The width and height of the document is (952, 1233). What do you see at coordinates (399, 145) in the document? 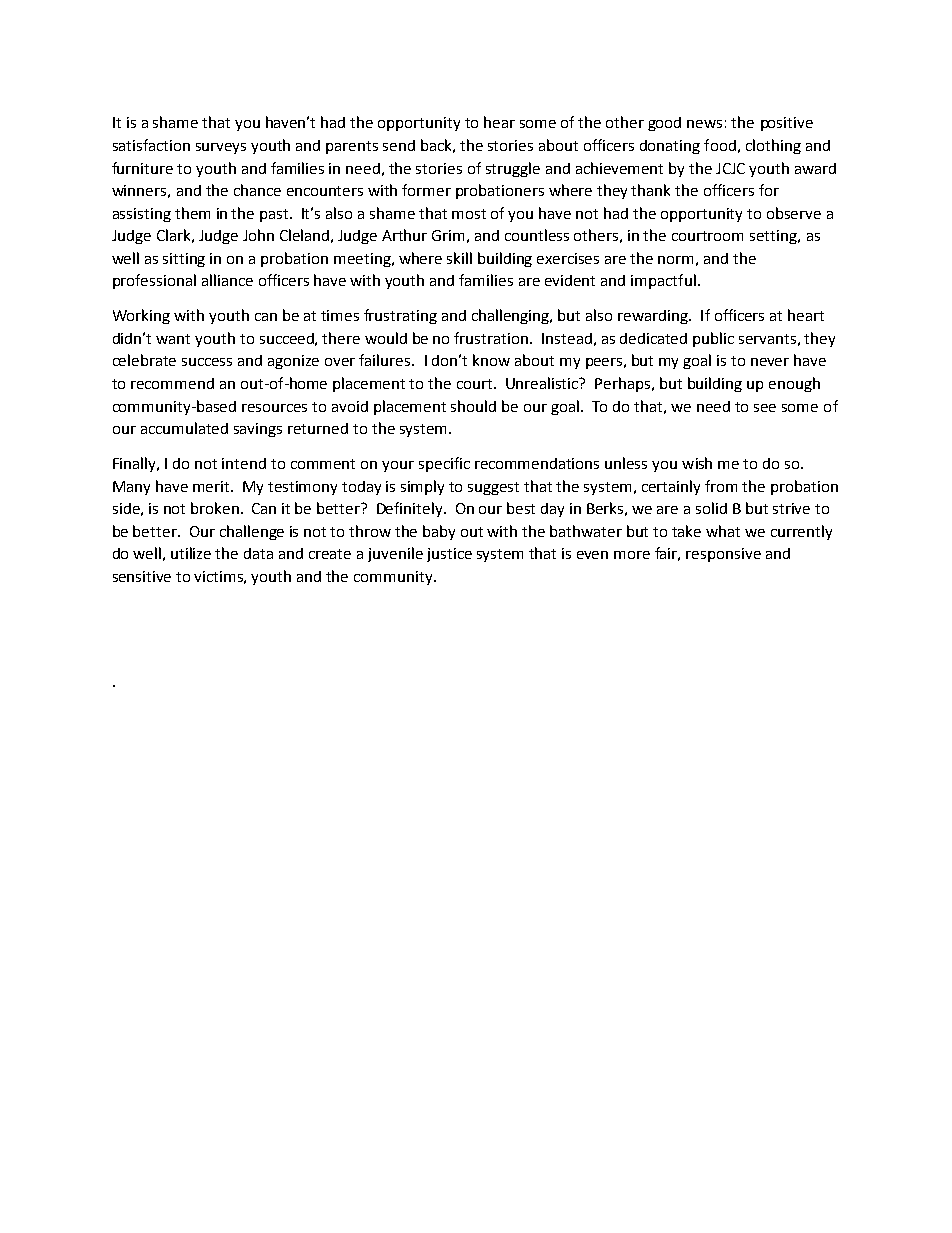
I see `send` at bounding box center [399, 145].
